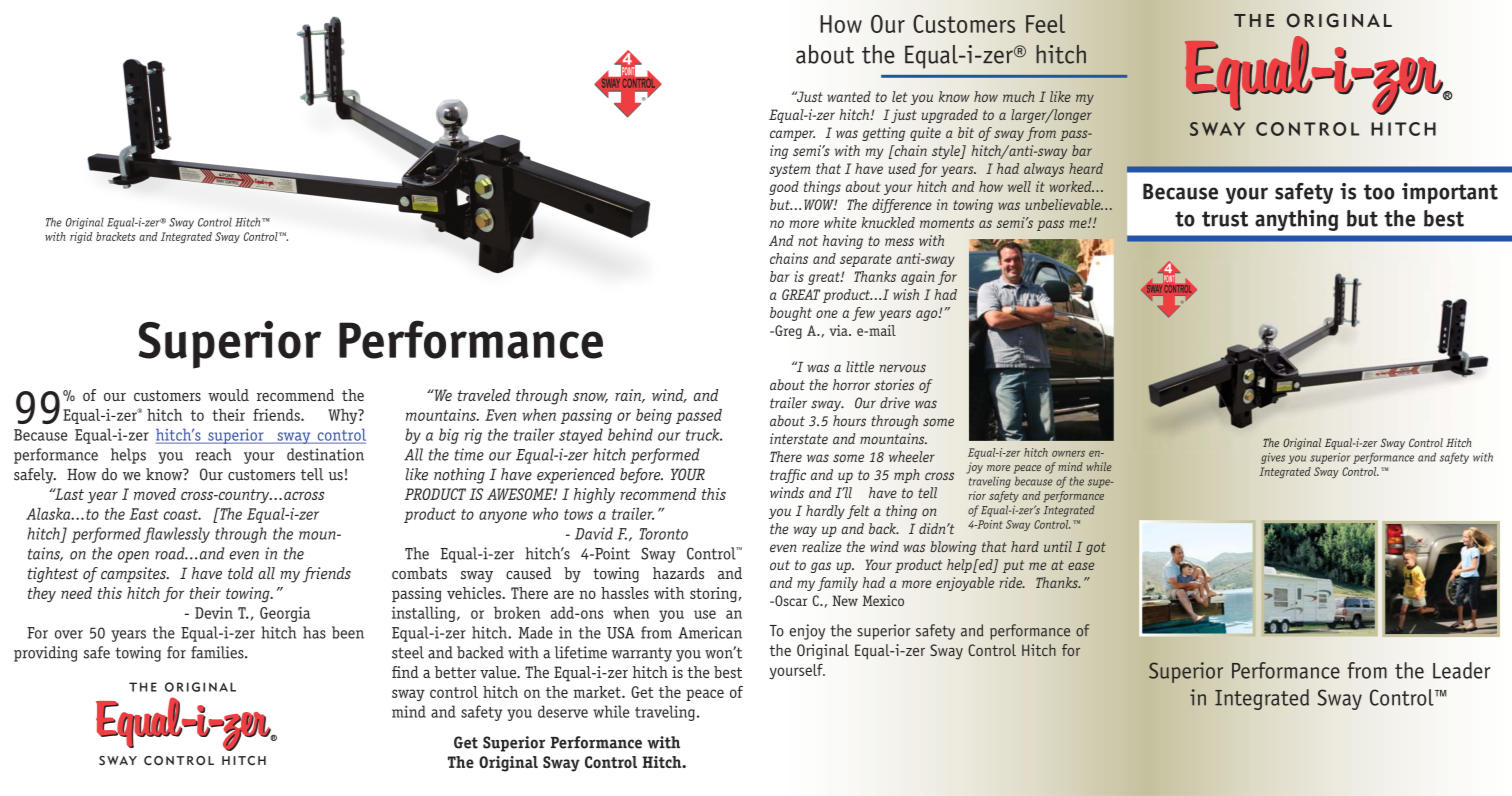  Describe the element at coordinates (598, 692) in the document. I see `market` at that location.
